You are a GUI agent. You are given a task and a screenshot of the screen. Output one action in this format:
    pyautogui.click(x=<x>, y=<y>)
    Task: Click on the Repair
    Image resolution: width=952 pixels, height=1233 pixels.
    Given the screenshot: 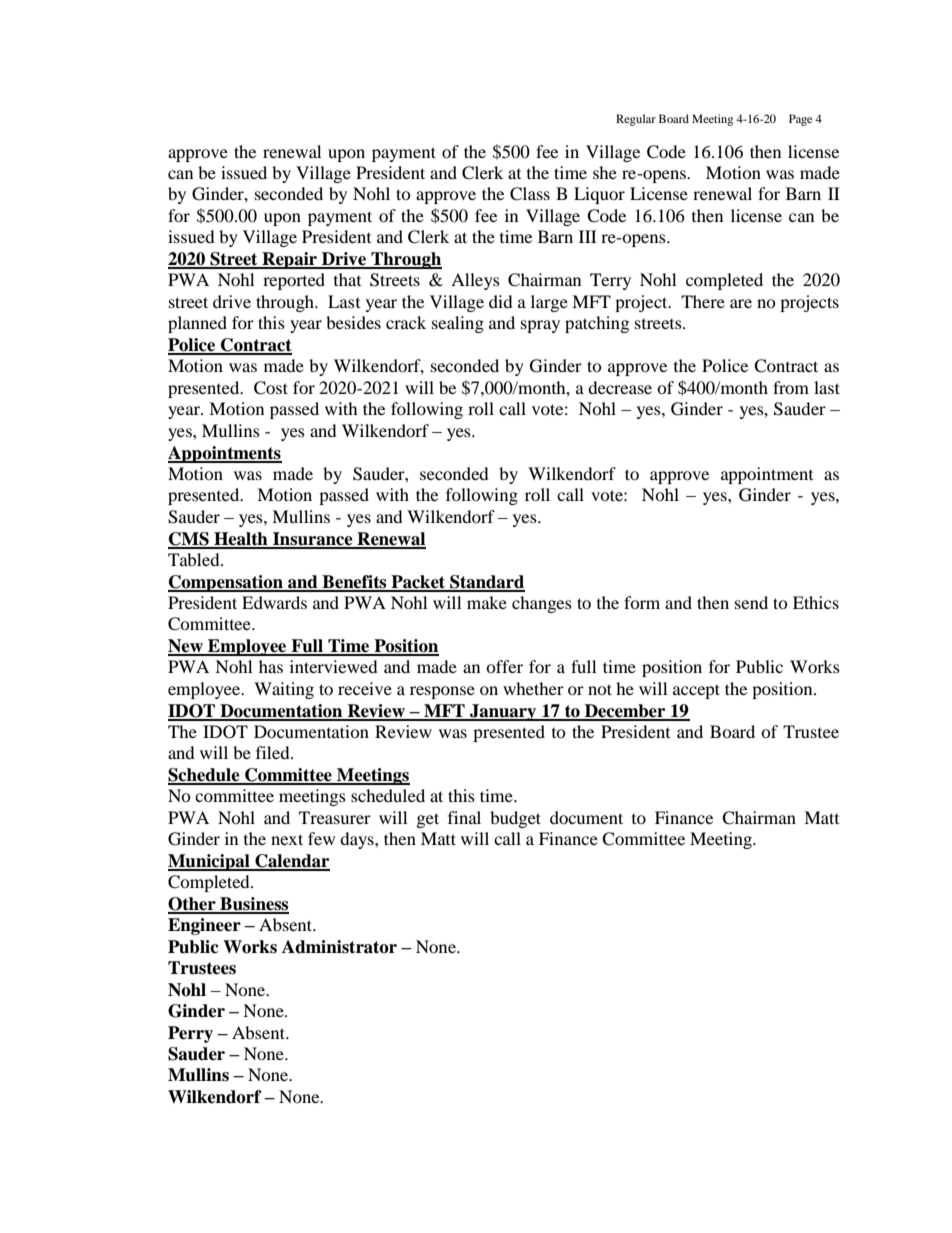 What is the action you would take?
    pyautogui.click(x=289, y=260)
